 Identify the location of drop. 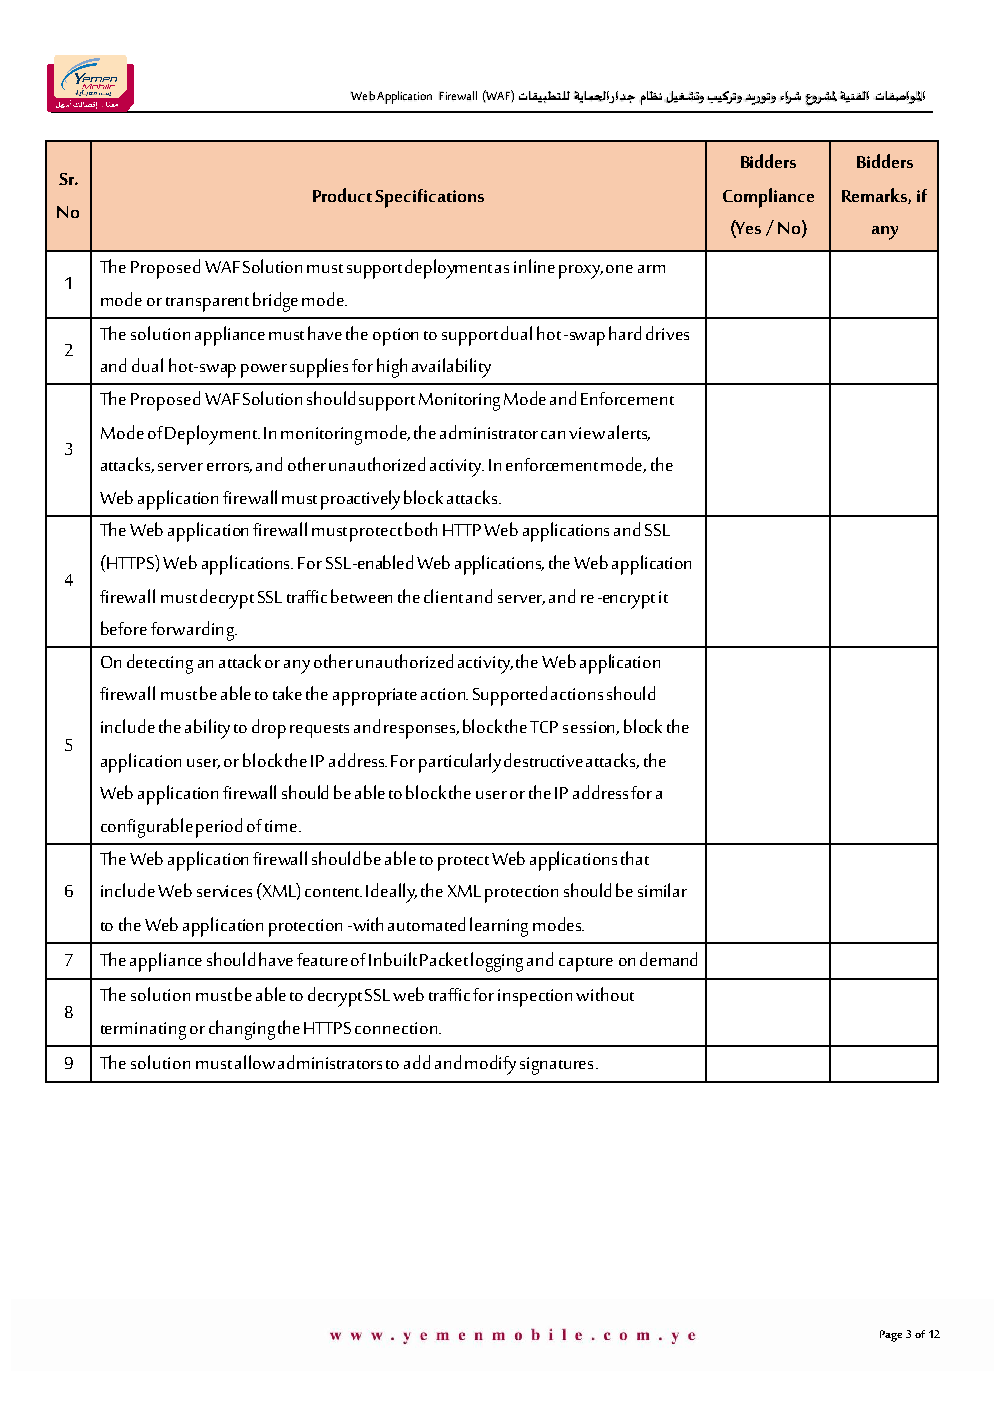
(269, 729).
